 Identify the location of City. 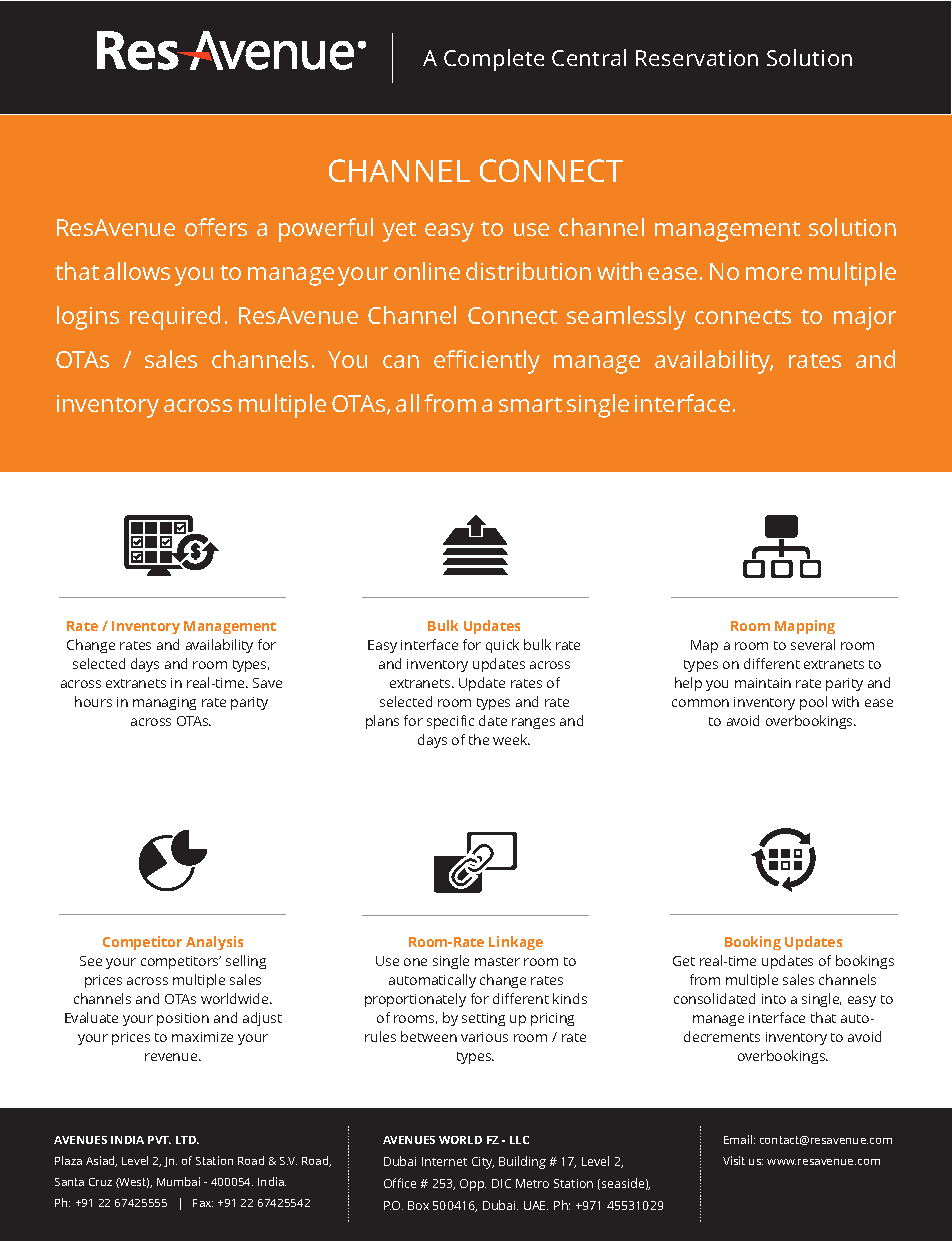
(483, 1163).
